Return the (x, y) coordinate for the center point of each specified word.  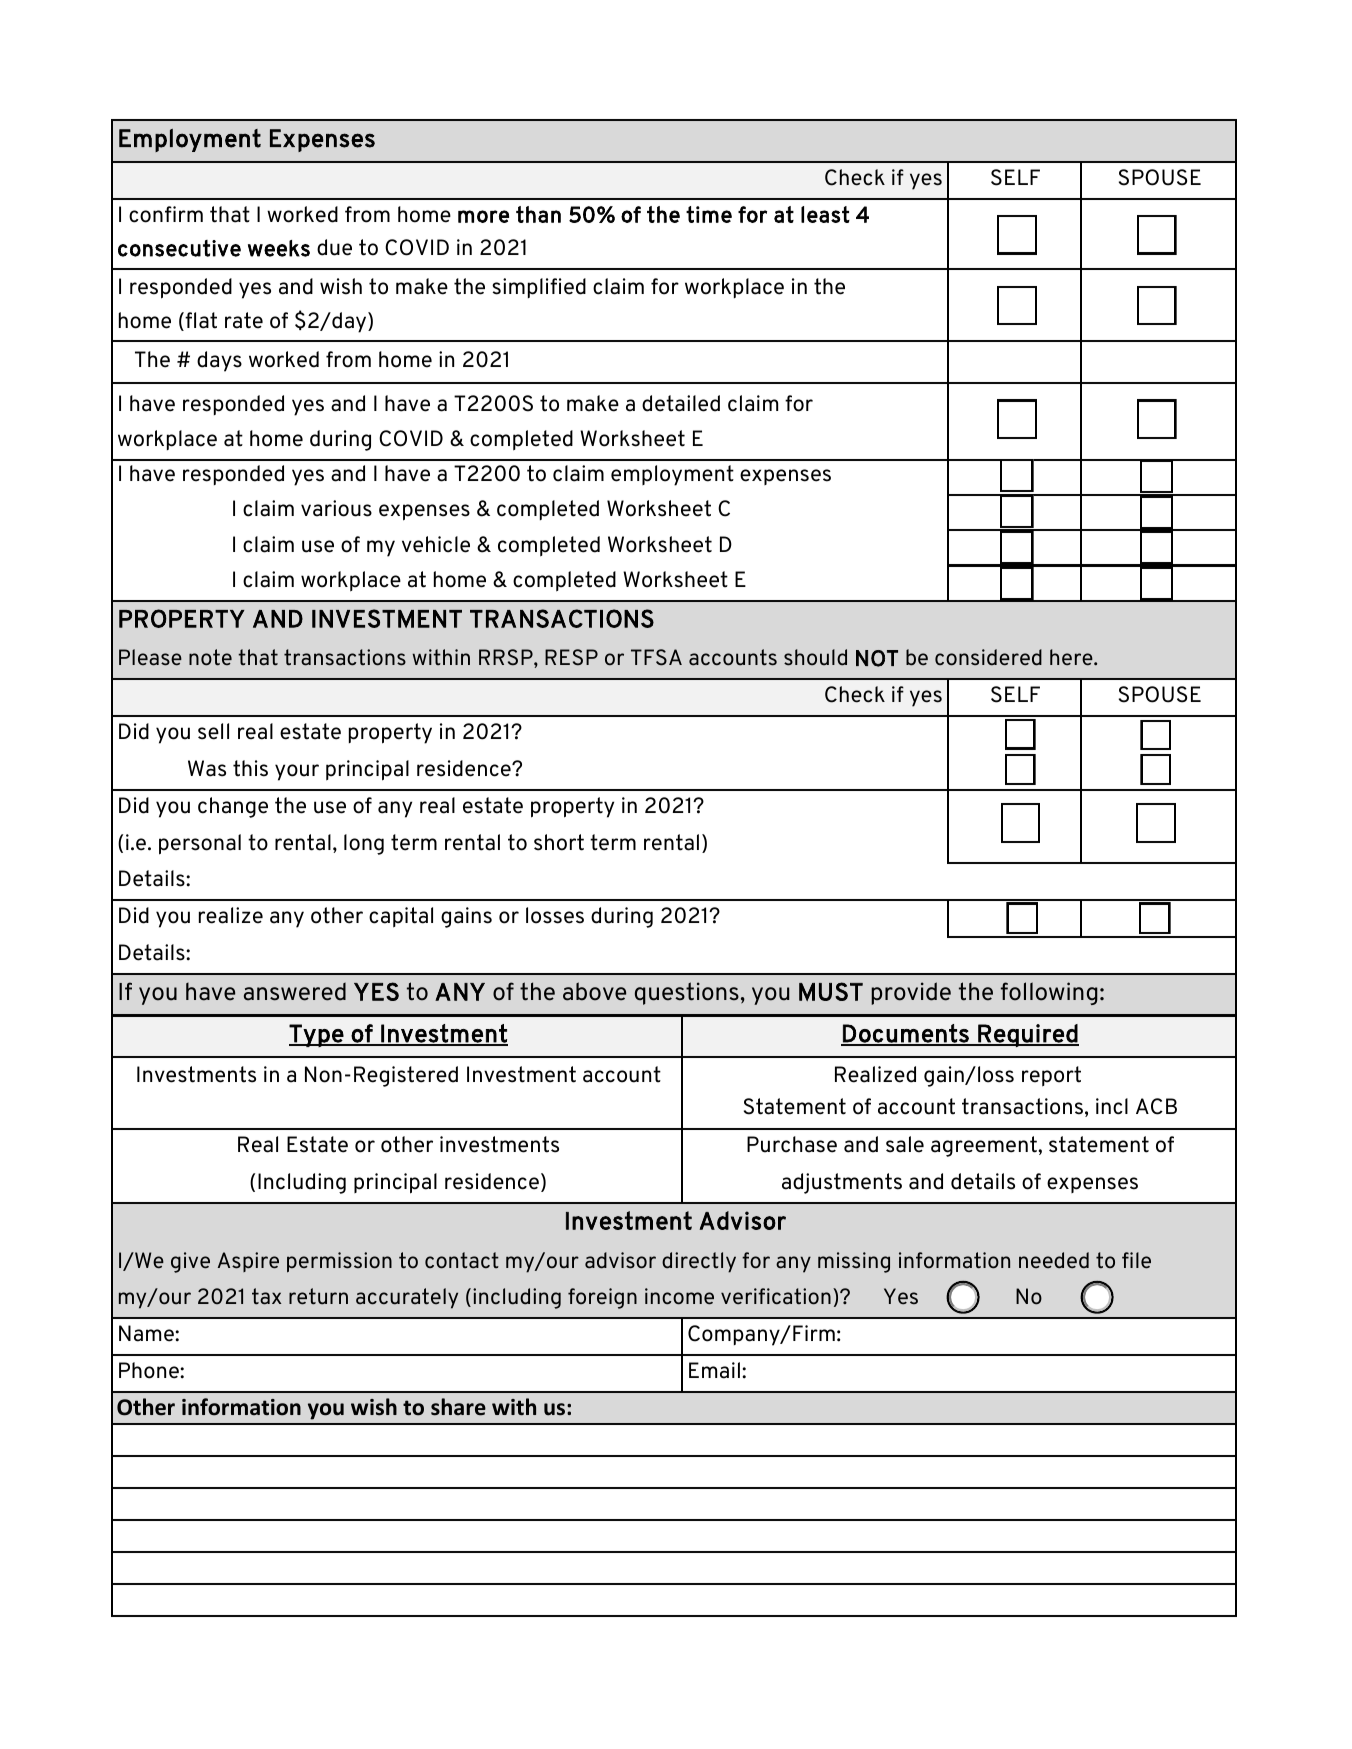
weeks (279, 248)
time (709, 214)
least (825, 214)
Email (714, 1370)
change (233, 807)
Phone (150, 1370)
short (559, 842)
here (1072, 657)
